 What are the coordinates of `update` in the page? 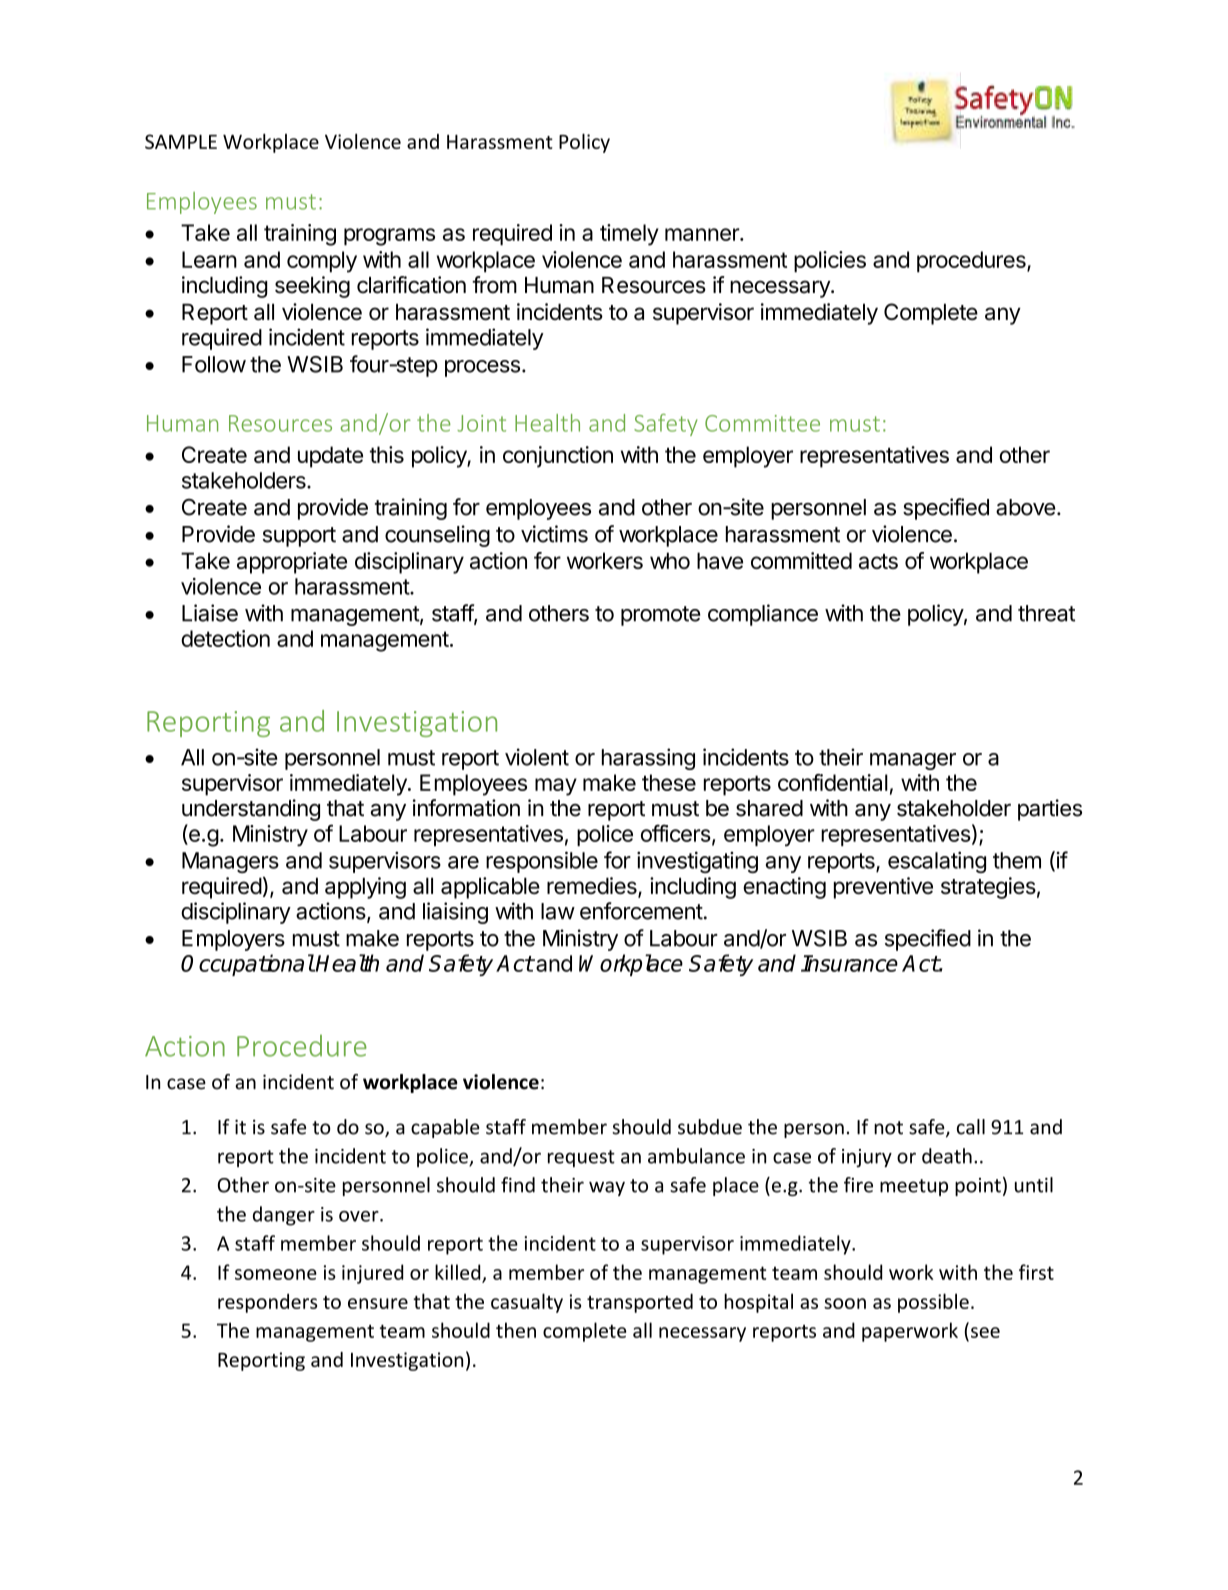 It's located at (330, 457).
